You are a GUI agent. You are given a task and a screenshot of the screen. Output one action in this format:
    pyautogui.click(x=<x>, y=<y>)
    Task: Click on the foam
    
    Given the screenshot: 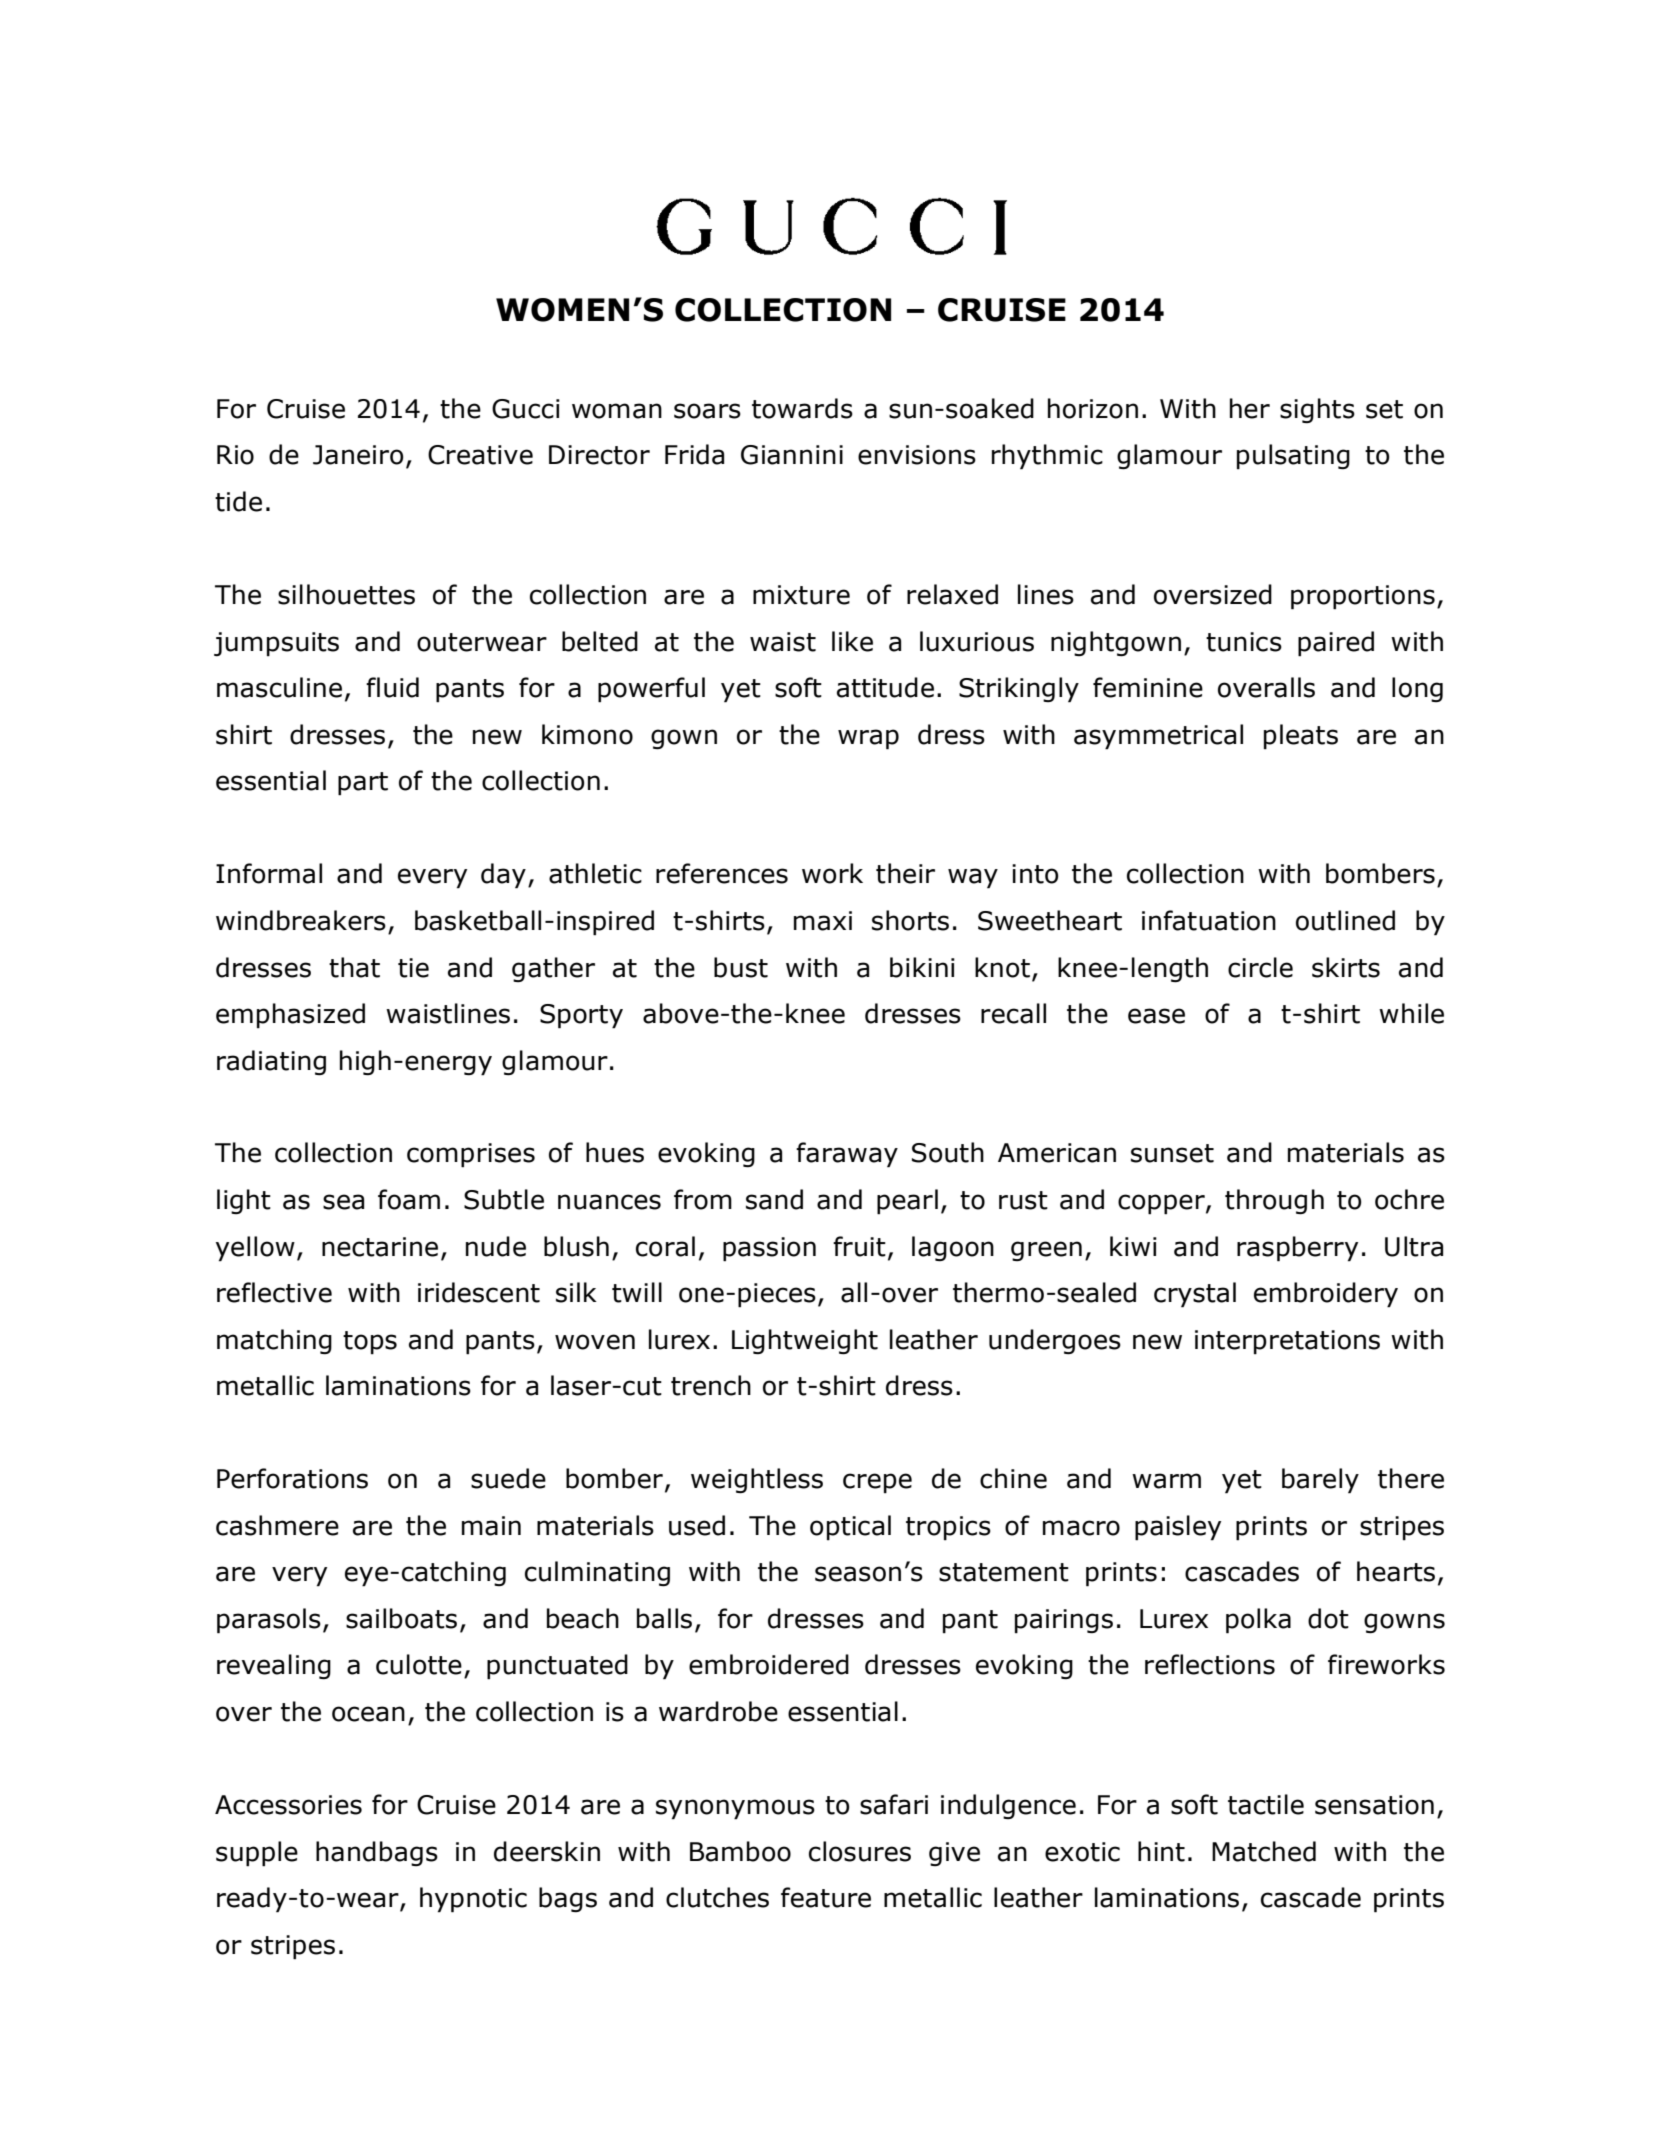 What is the action you would take?
    pyautogui.click(x=409, y=1199)
